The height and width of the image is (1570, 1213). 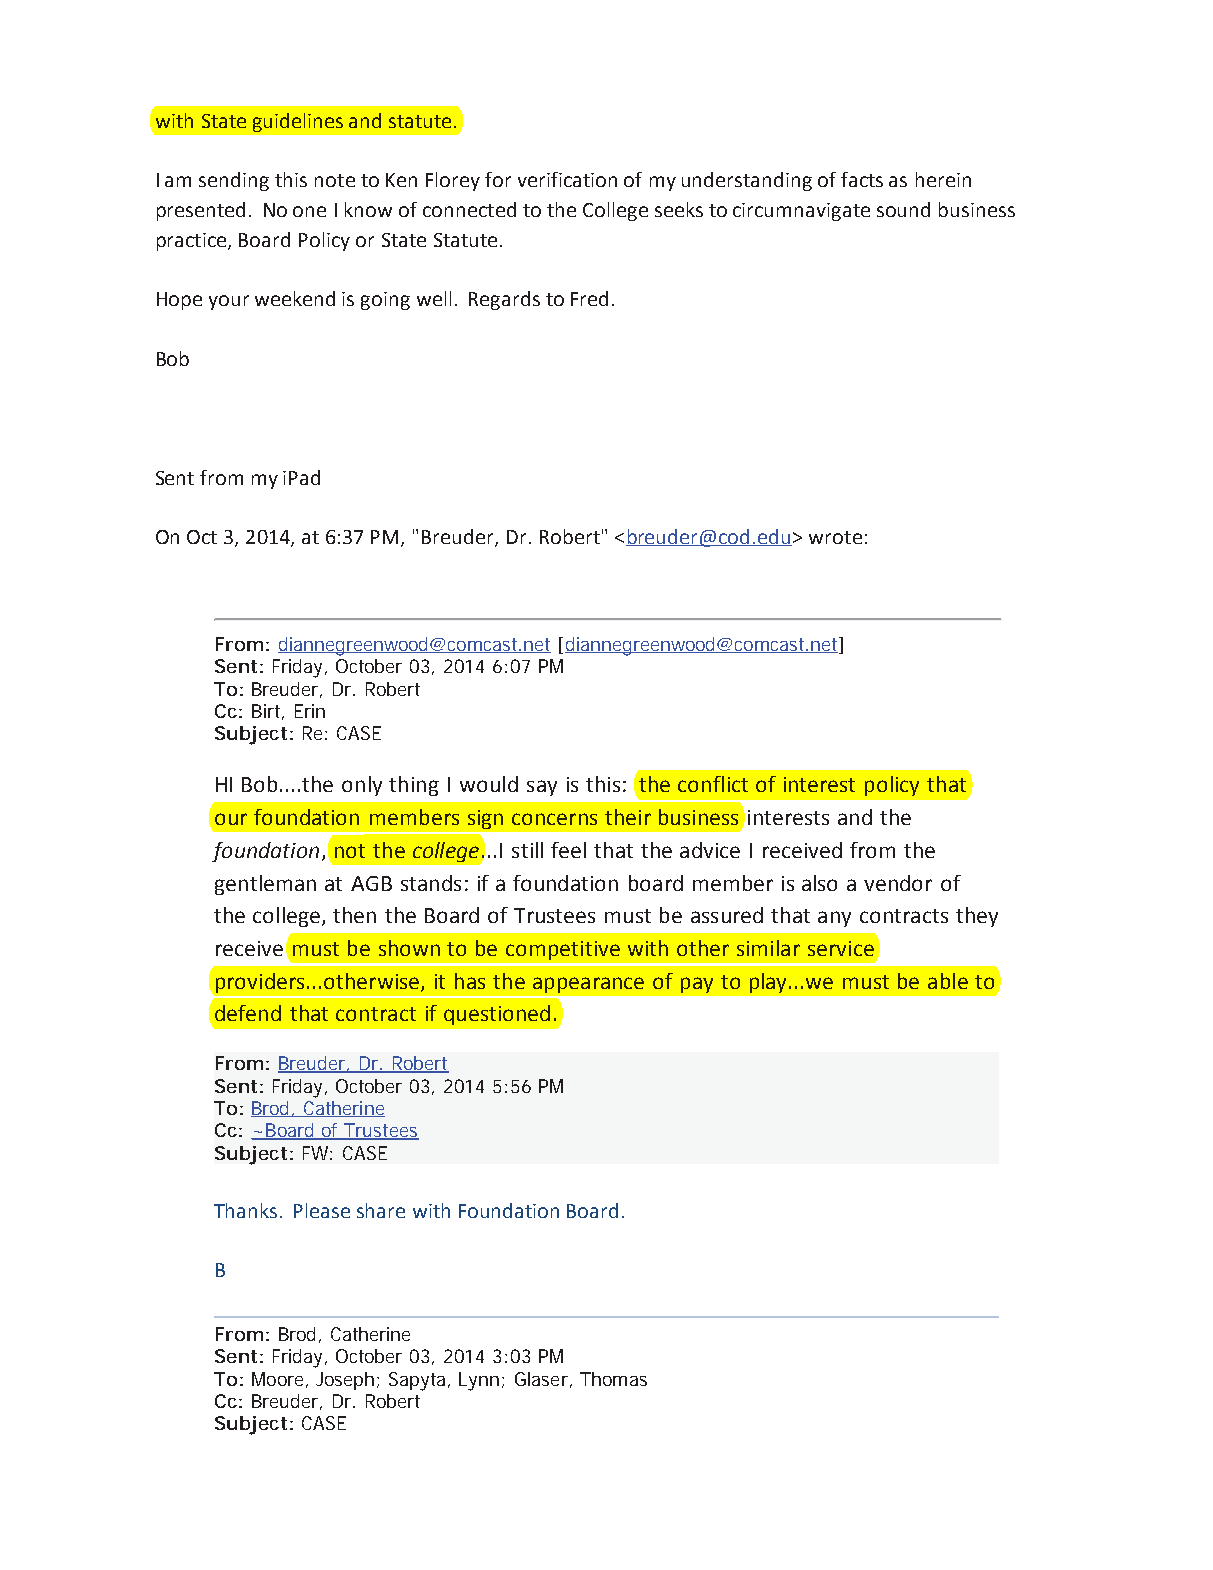 I want to click on competitive, so click(x=563, y=950).
